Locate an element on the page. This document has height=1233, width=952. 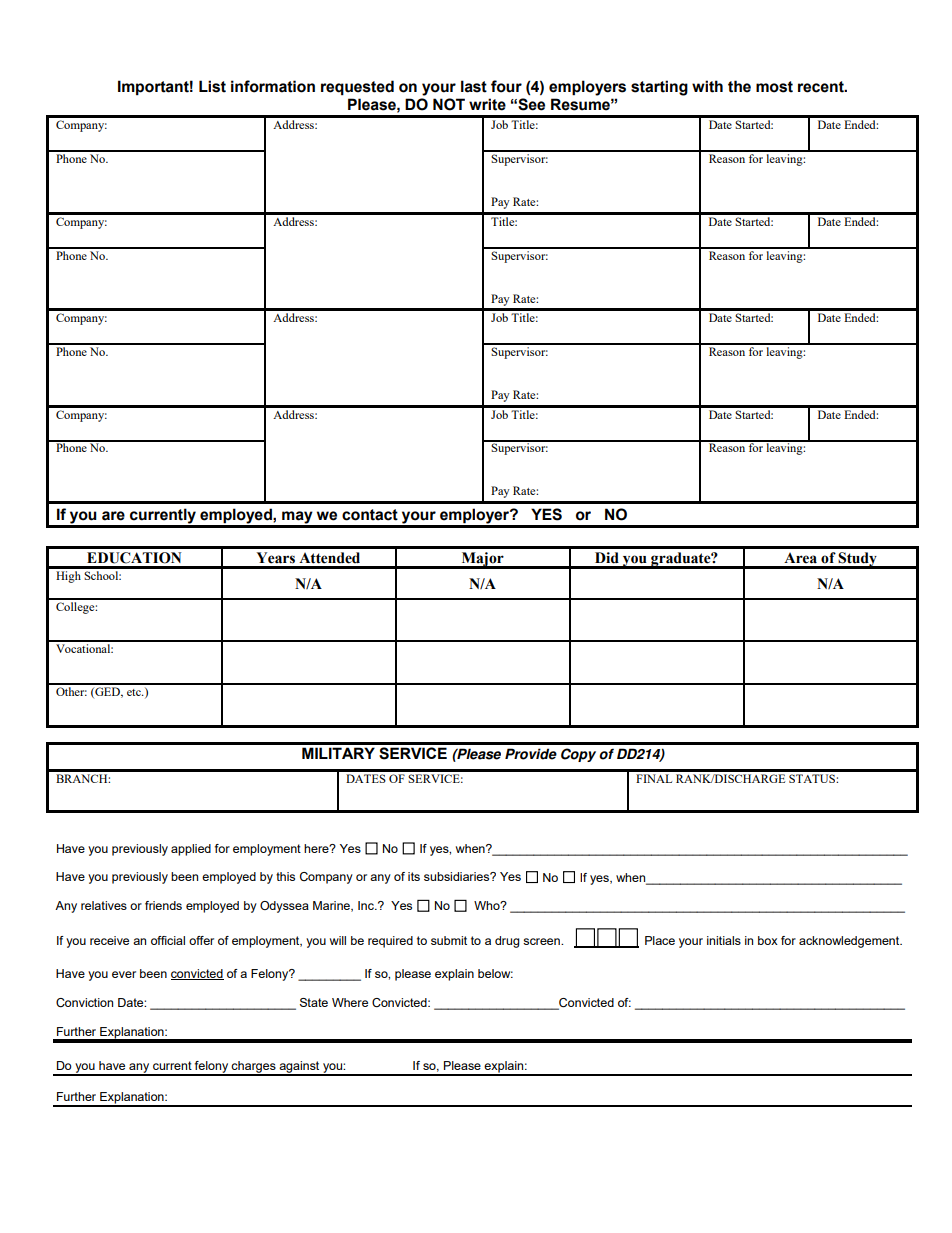
List is located at coordinates (212, 86).
